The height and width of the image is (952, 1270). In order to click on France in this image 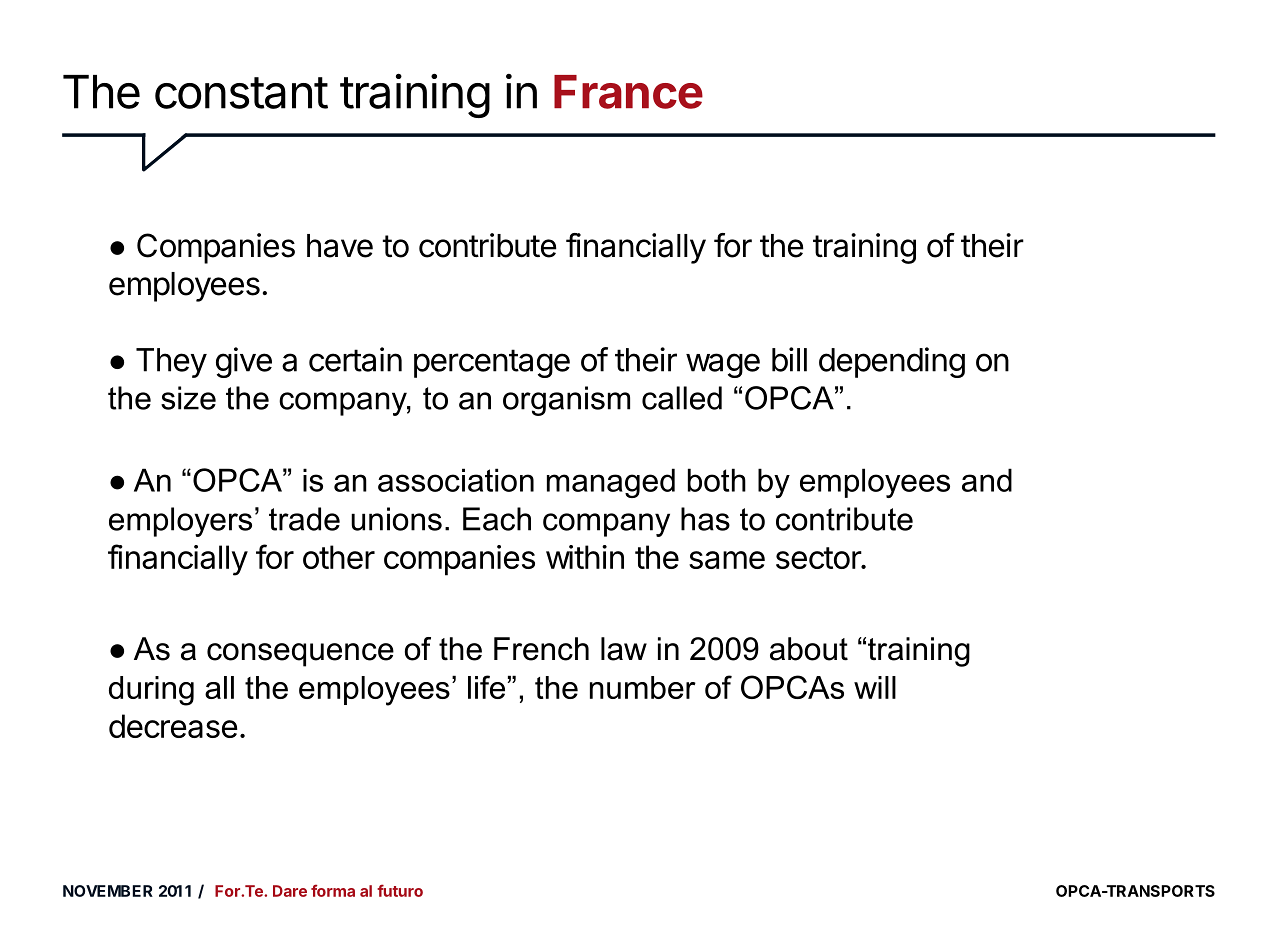, I will do `click(628, 92)`.
